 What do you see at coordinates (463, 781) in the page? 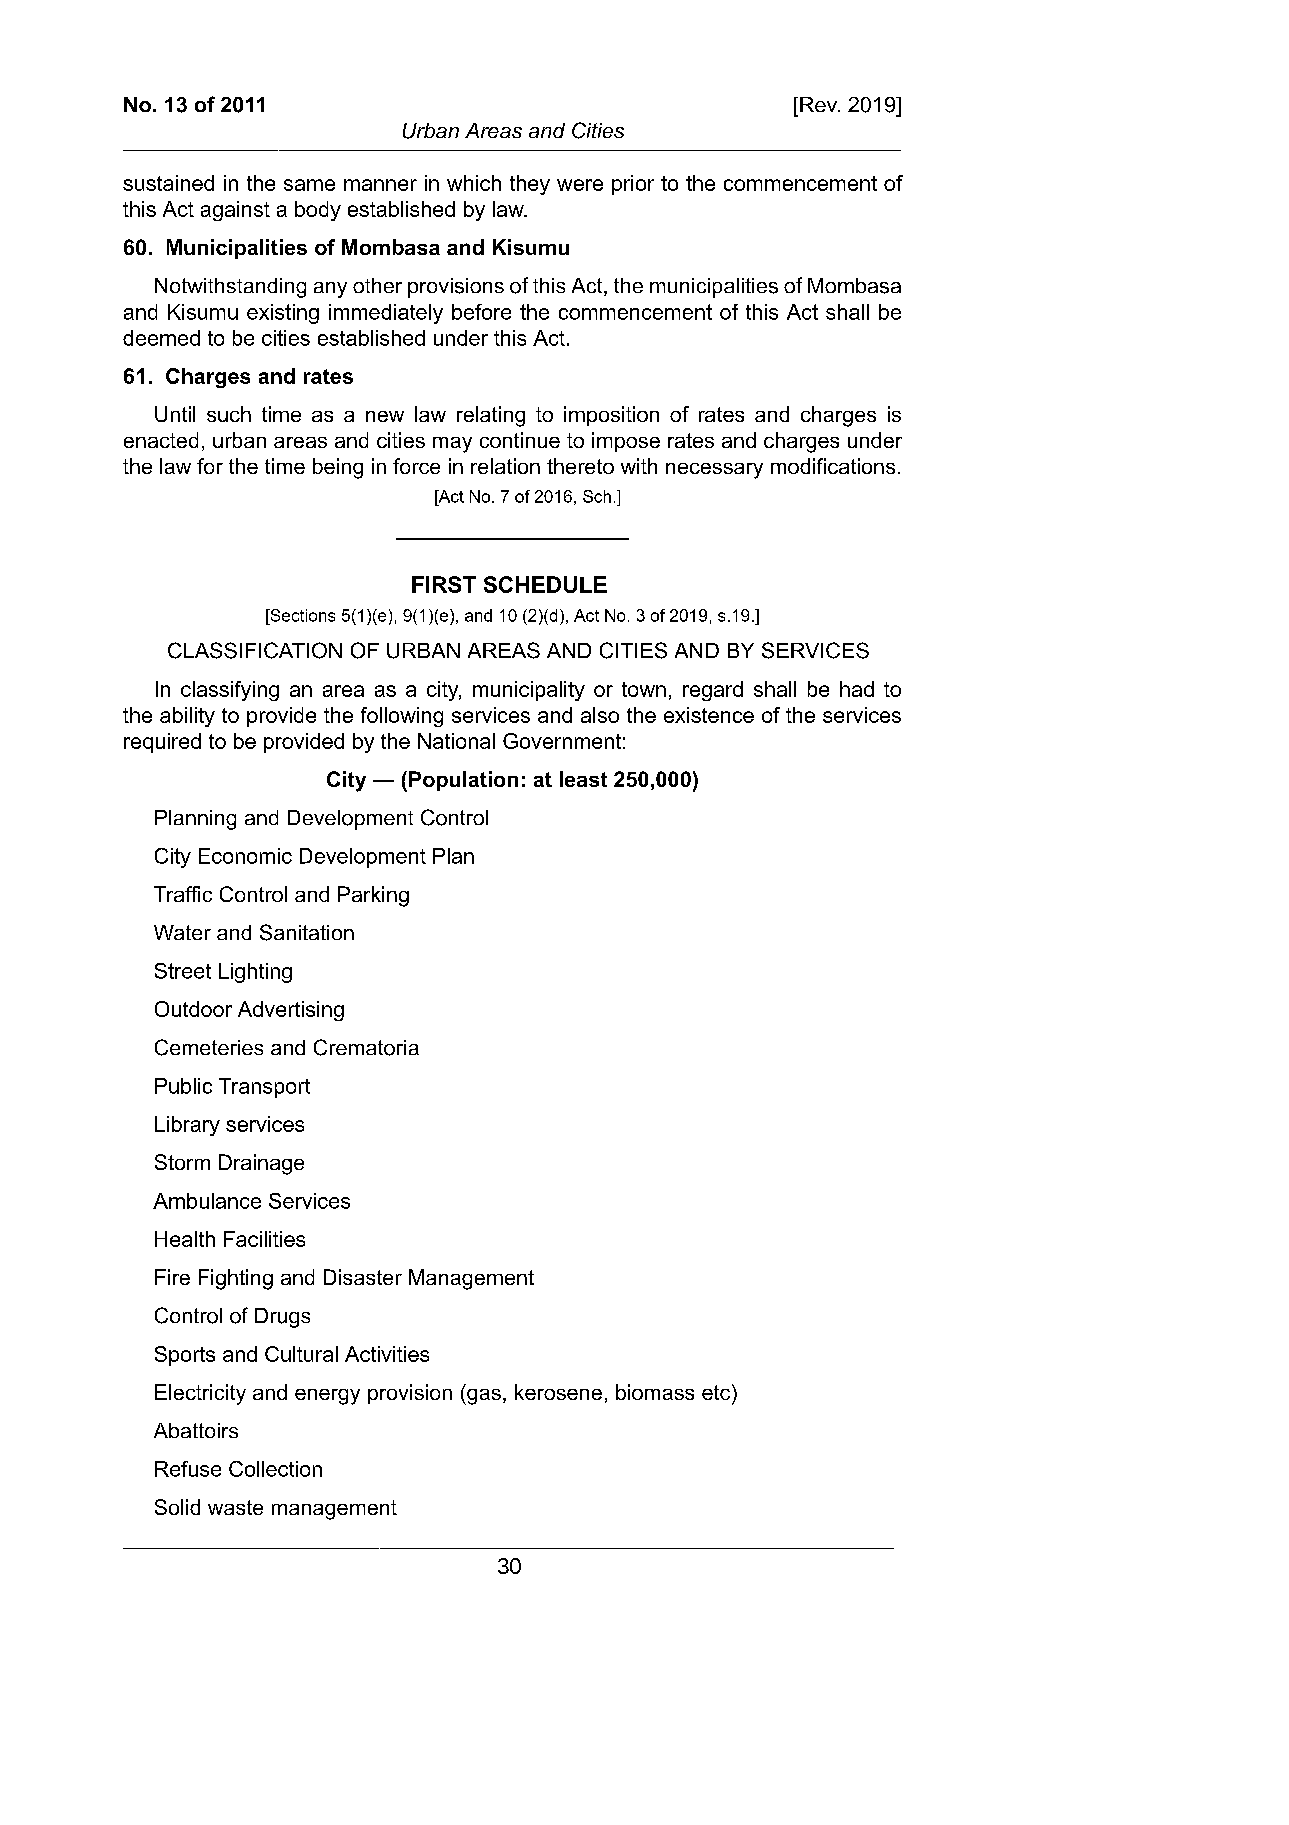
I see `Population` at bounding box center [463, 781].
